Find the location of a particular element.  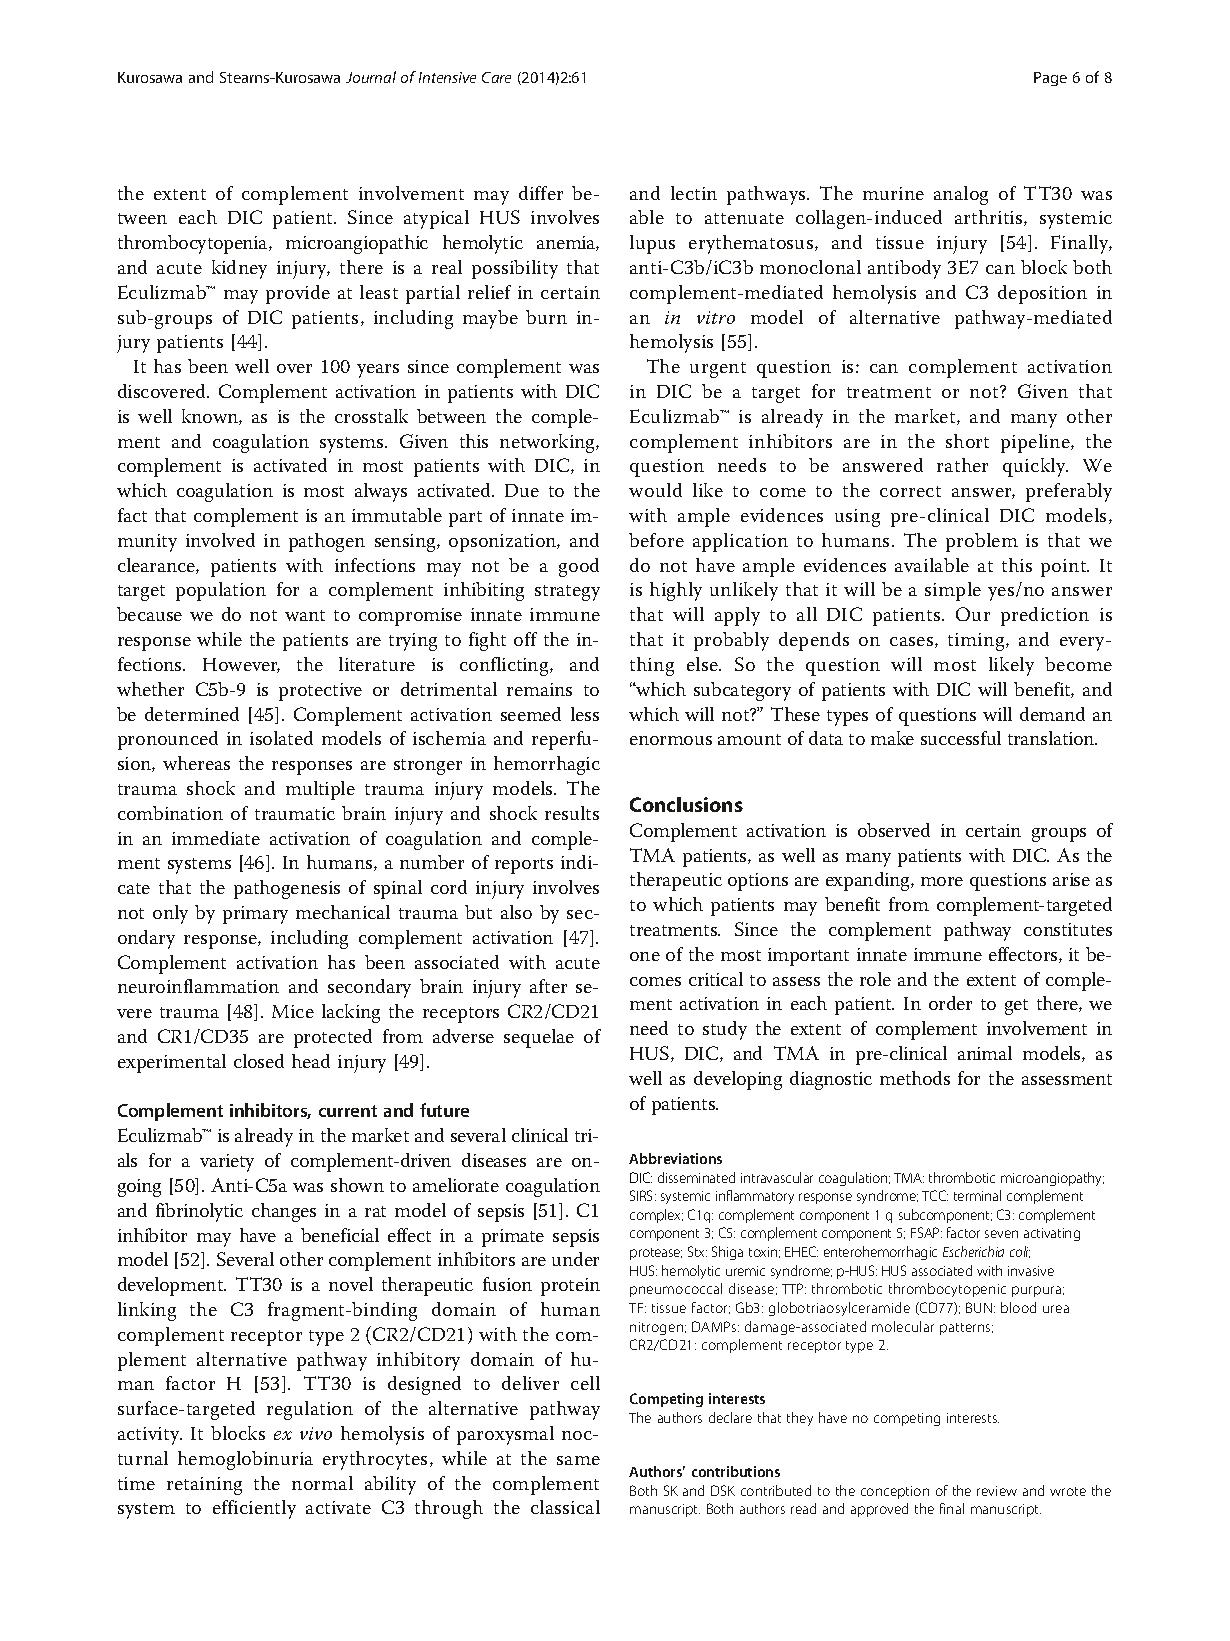

immediate is located at coordinates (216, 838).
